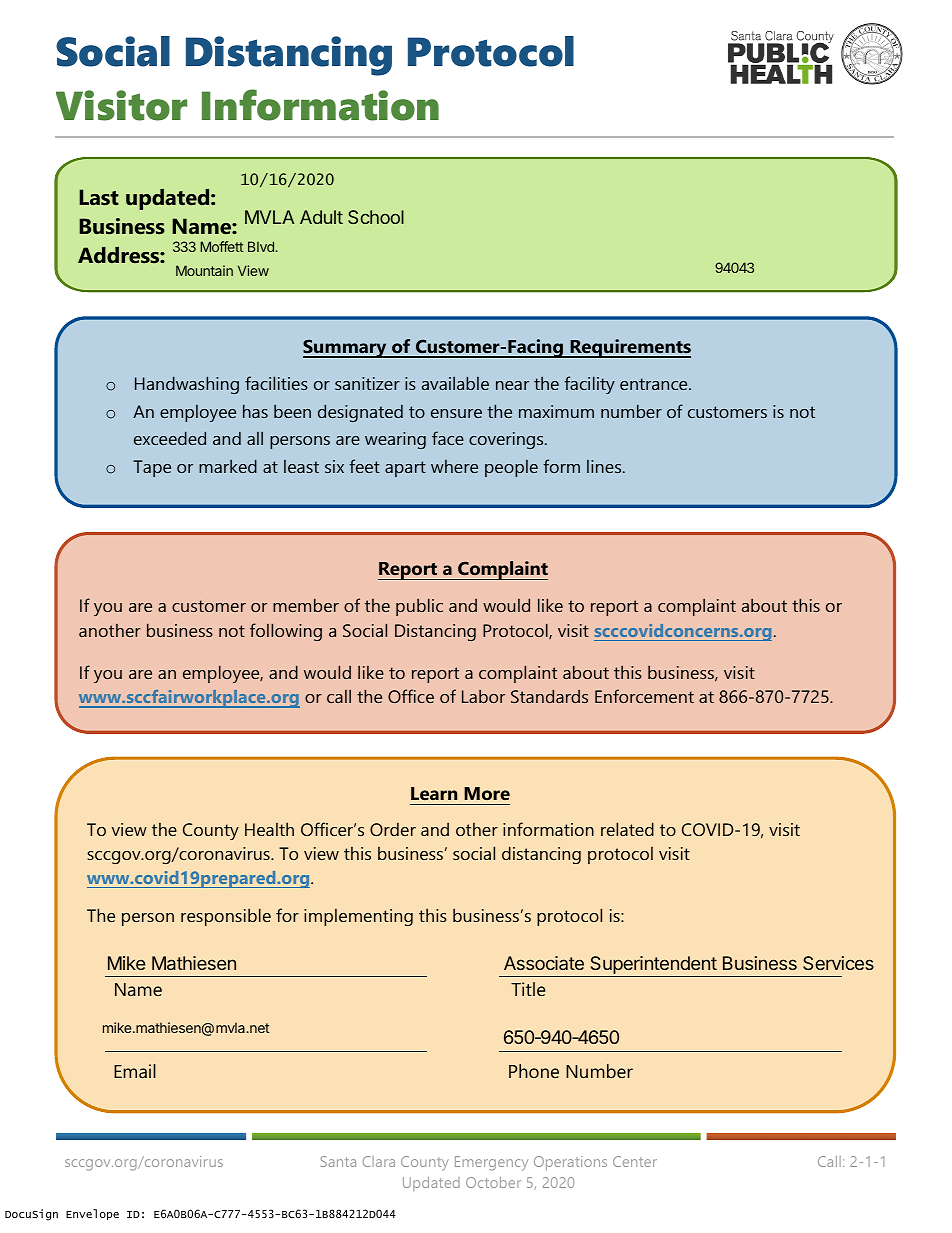 The width and height of the image is (952, 1233). I want to click on lines, so click(605, 466).
